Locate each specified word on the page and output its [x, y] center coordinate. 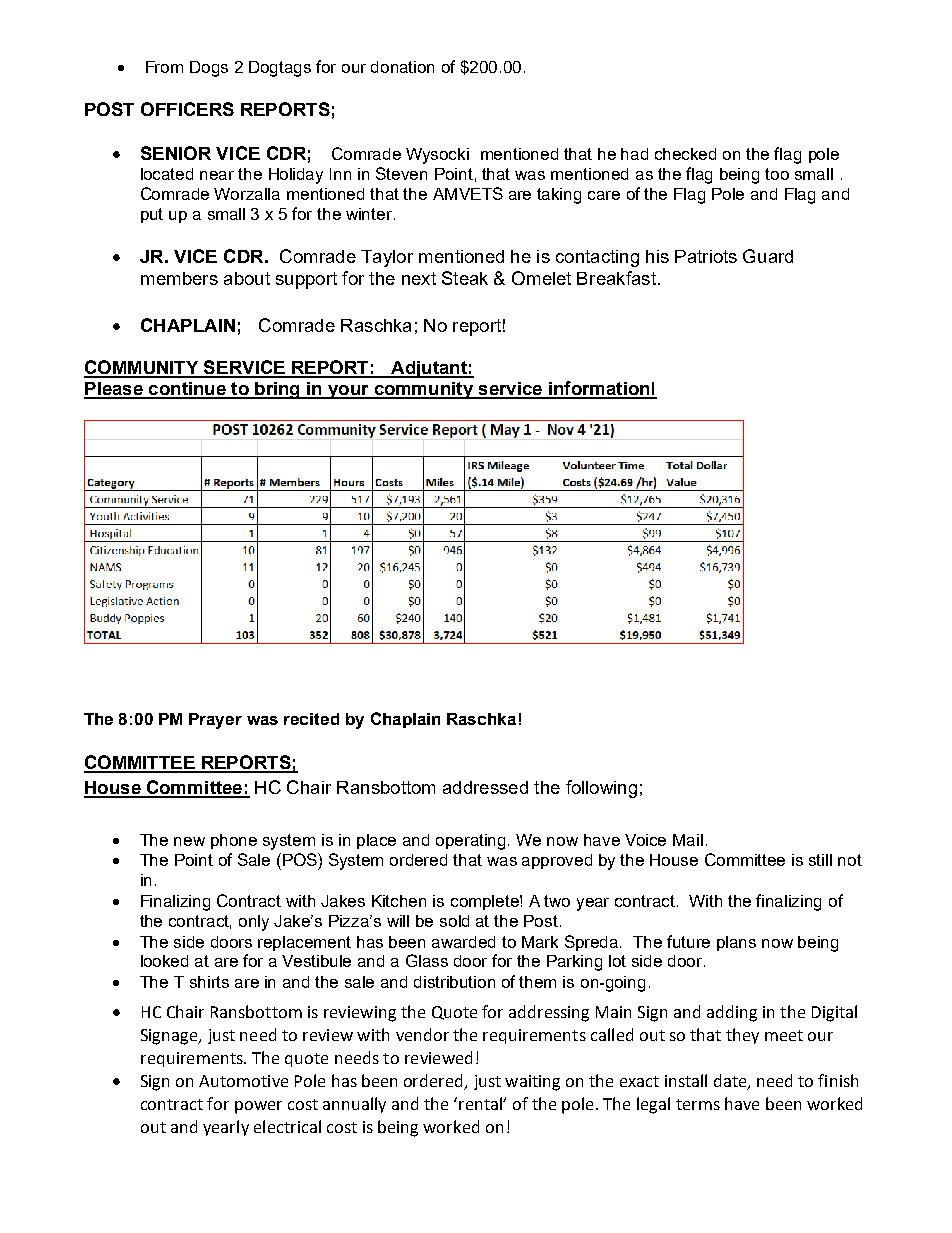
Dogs [209, 69]
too [777, 174]
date [731, 1082]
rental [481, 1103]
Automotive [243, 1081]
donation [402, 67]
